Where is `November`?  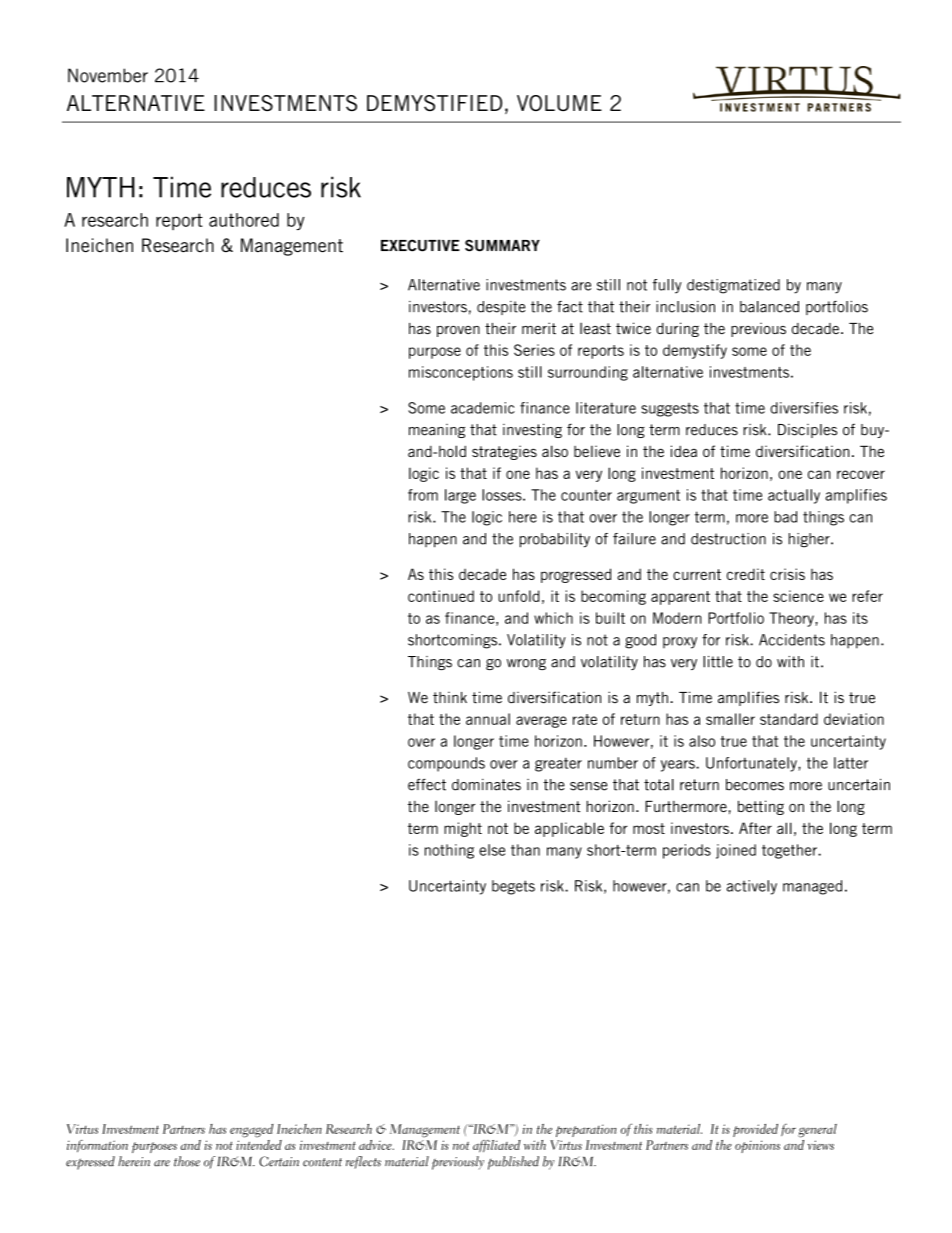
November is located at coordinates (108, 75).
